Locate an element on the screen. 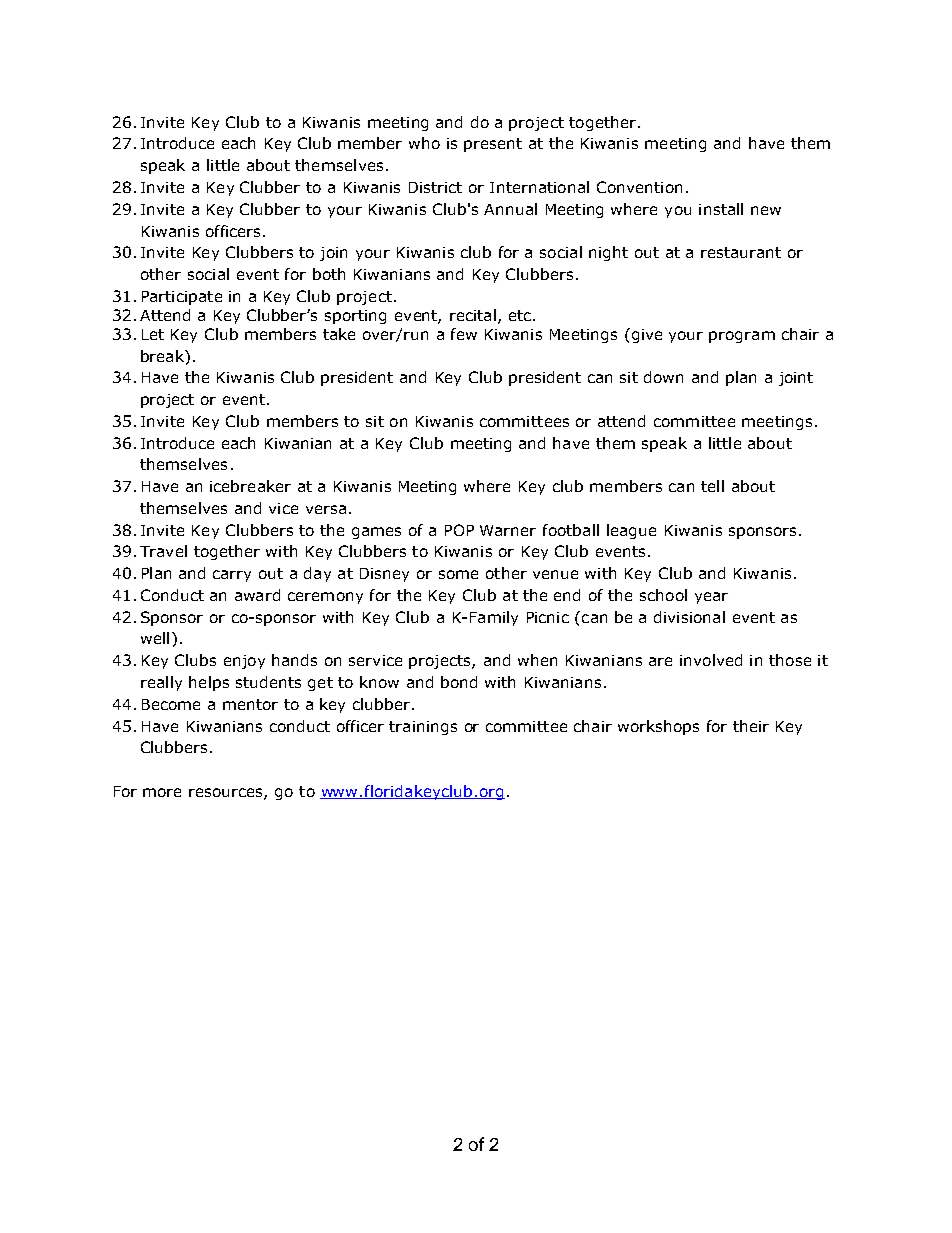  present is located at coordinates (493, 145).
